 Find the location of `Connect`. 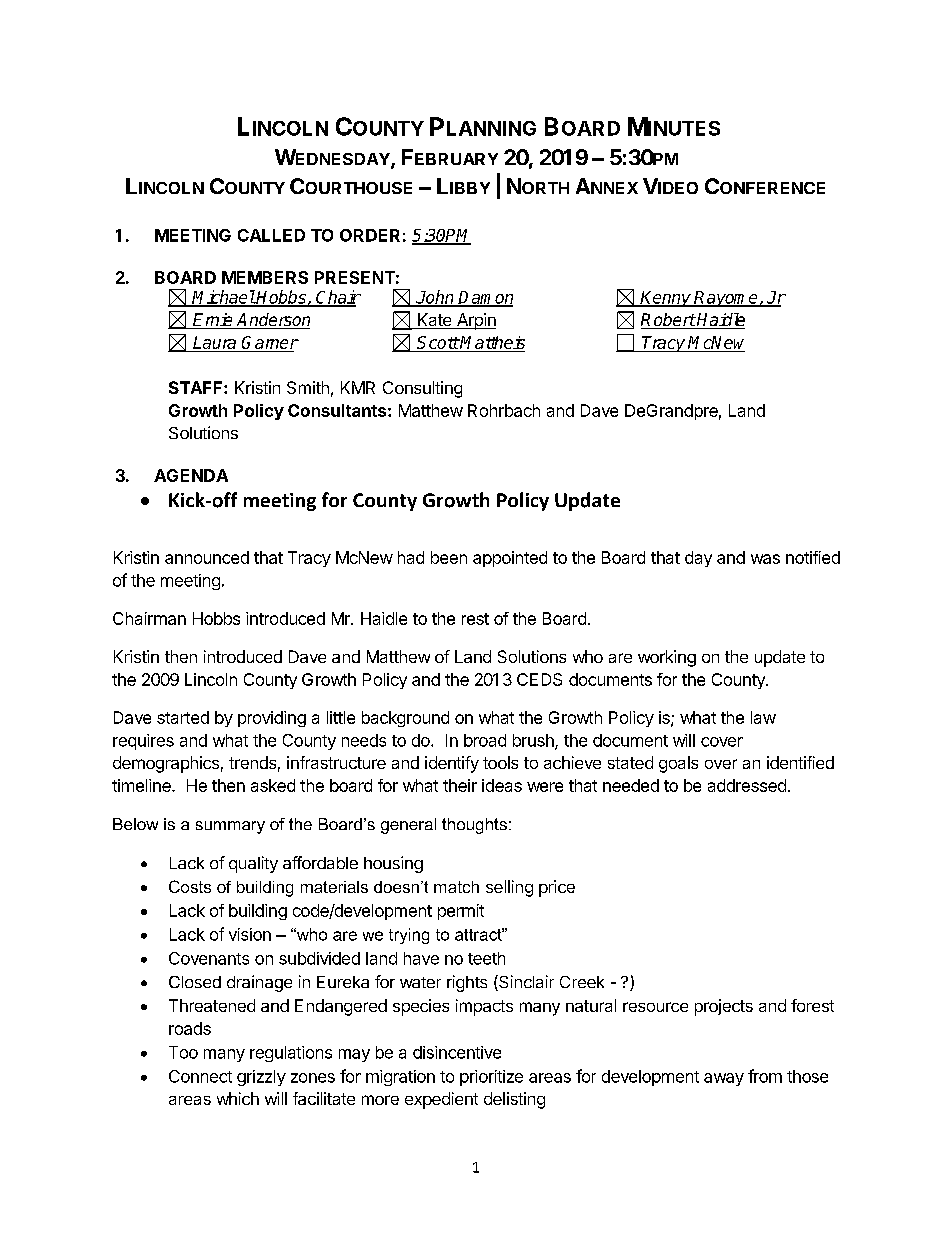

Connect is located at coordinates (200, 1076).
